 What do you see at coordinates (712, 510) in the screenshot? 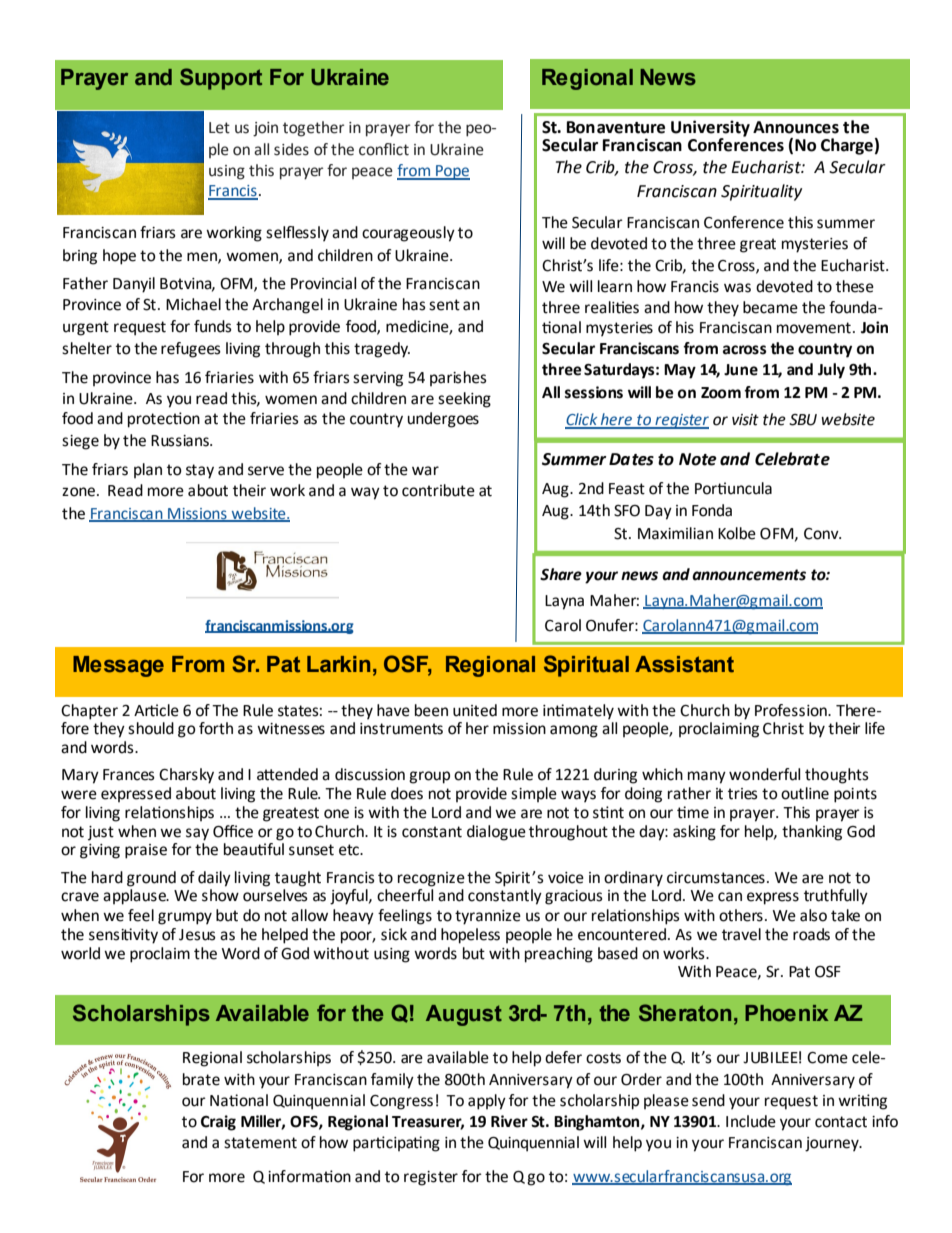
I see `Fonda` at bounding box center [712, 510].
